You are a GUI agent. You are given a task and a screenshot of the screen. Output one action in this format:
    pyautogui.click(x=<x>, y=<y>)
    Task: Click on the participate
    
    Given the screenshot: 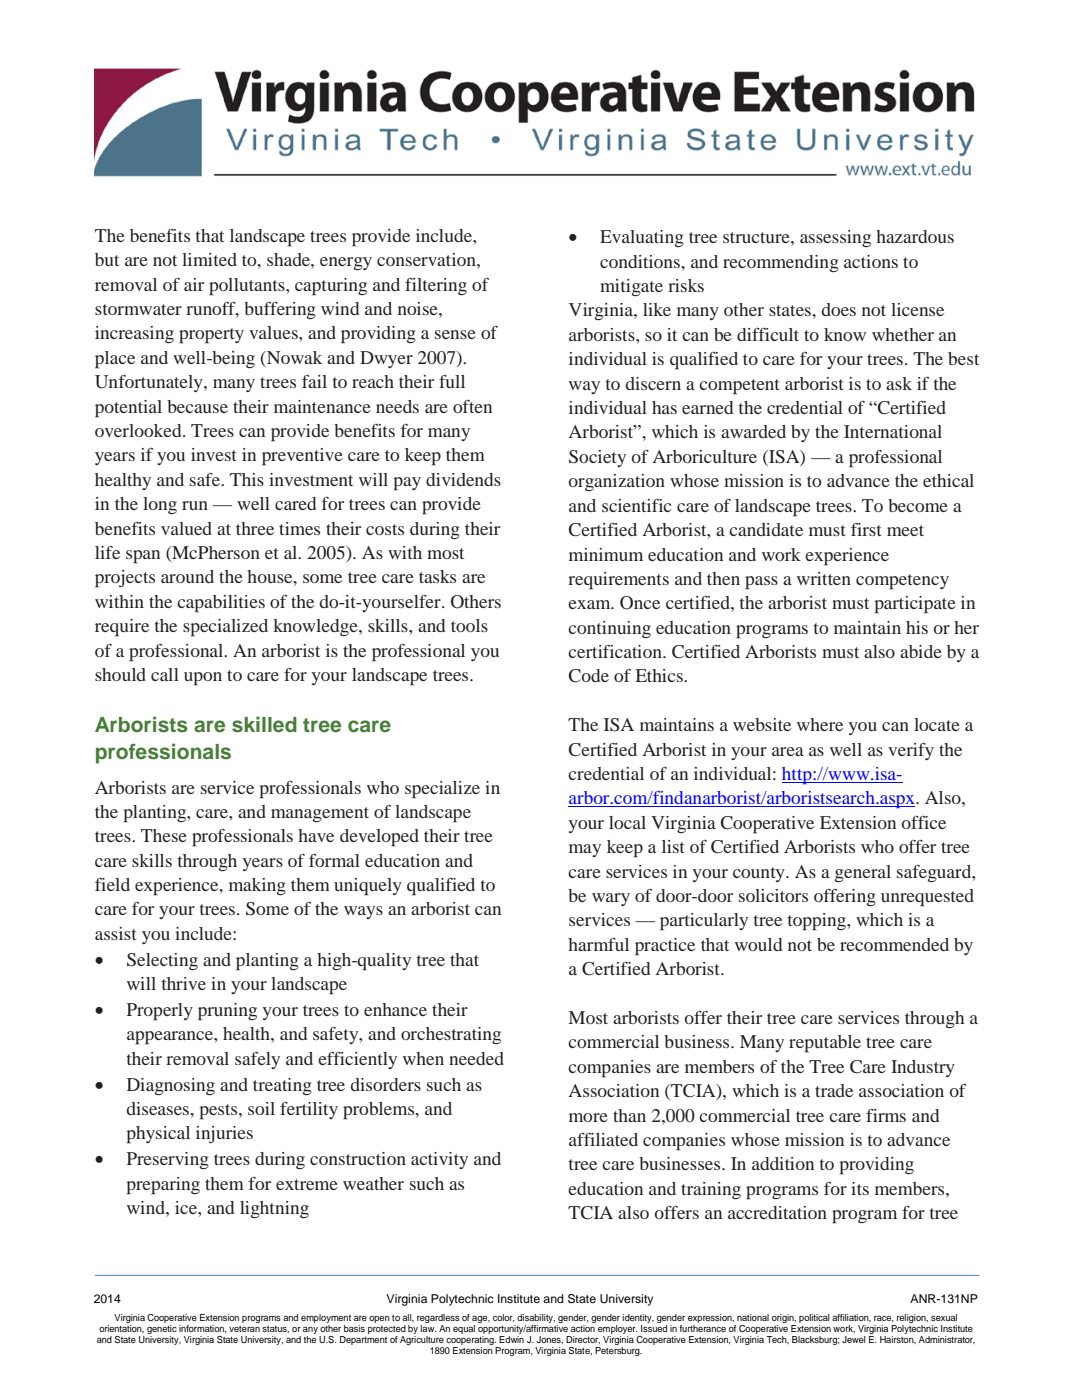 What is the action you would take?
    pyautogui.click(x=915, y=605)
